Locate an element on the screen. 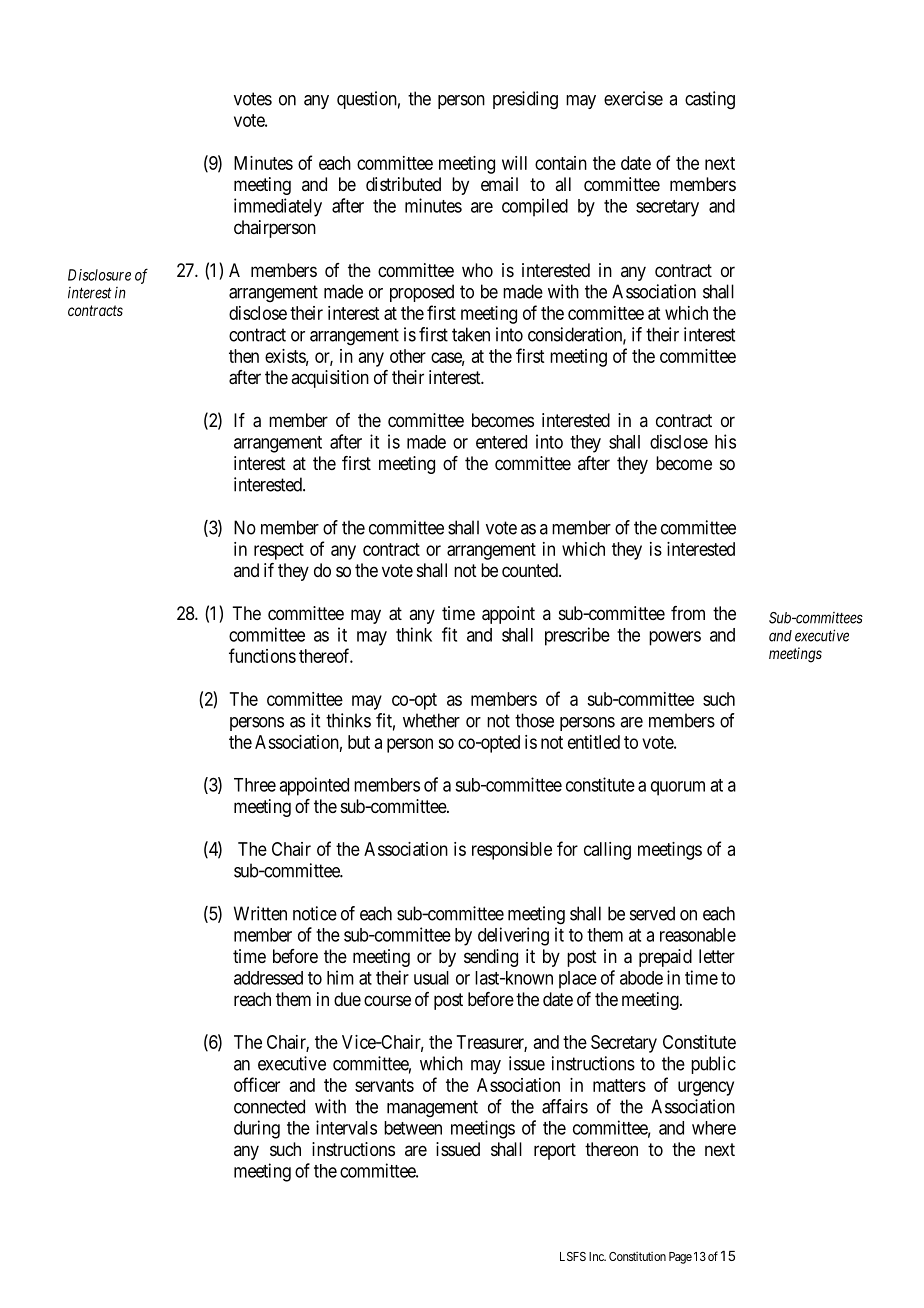  between is located at coordinates (413, 1128).
